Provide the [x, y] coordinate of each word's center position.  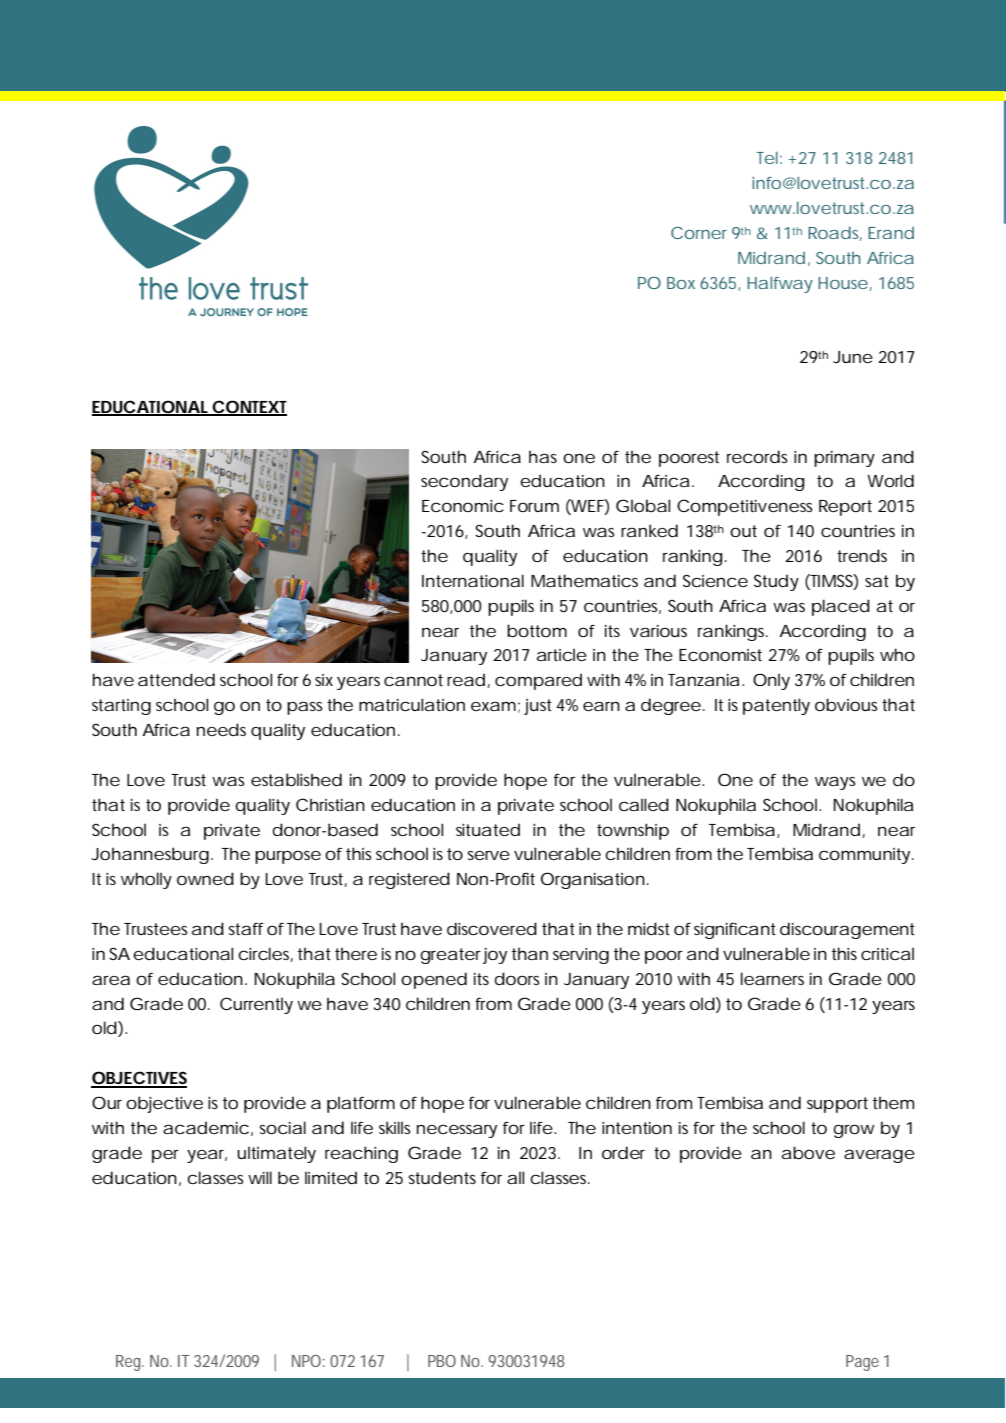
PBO [442, 1361]
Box [681, 283]
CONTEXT [249, 407]
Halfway [780, 285]
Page [862, 1363]
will [260, 1177]
